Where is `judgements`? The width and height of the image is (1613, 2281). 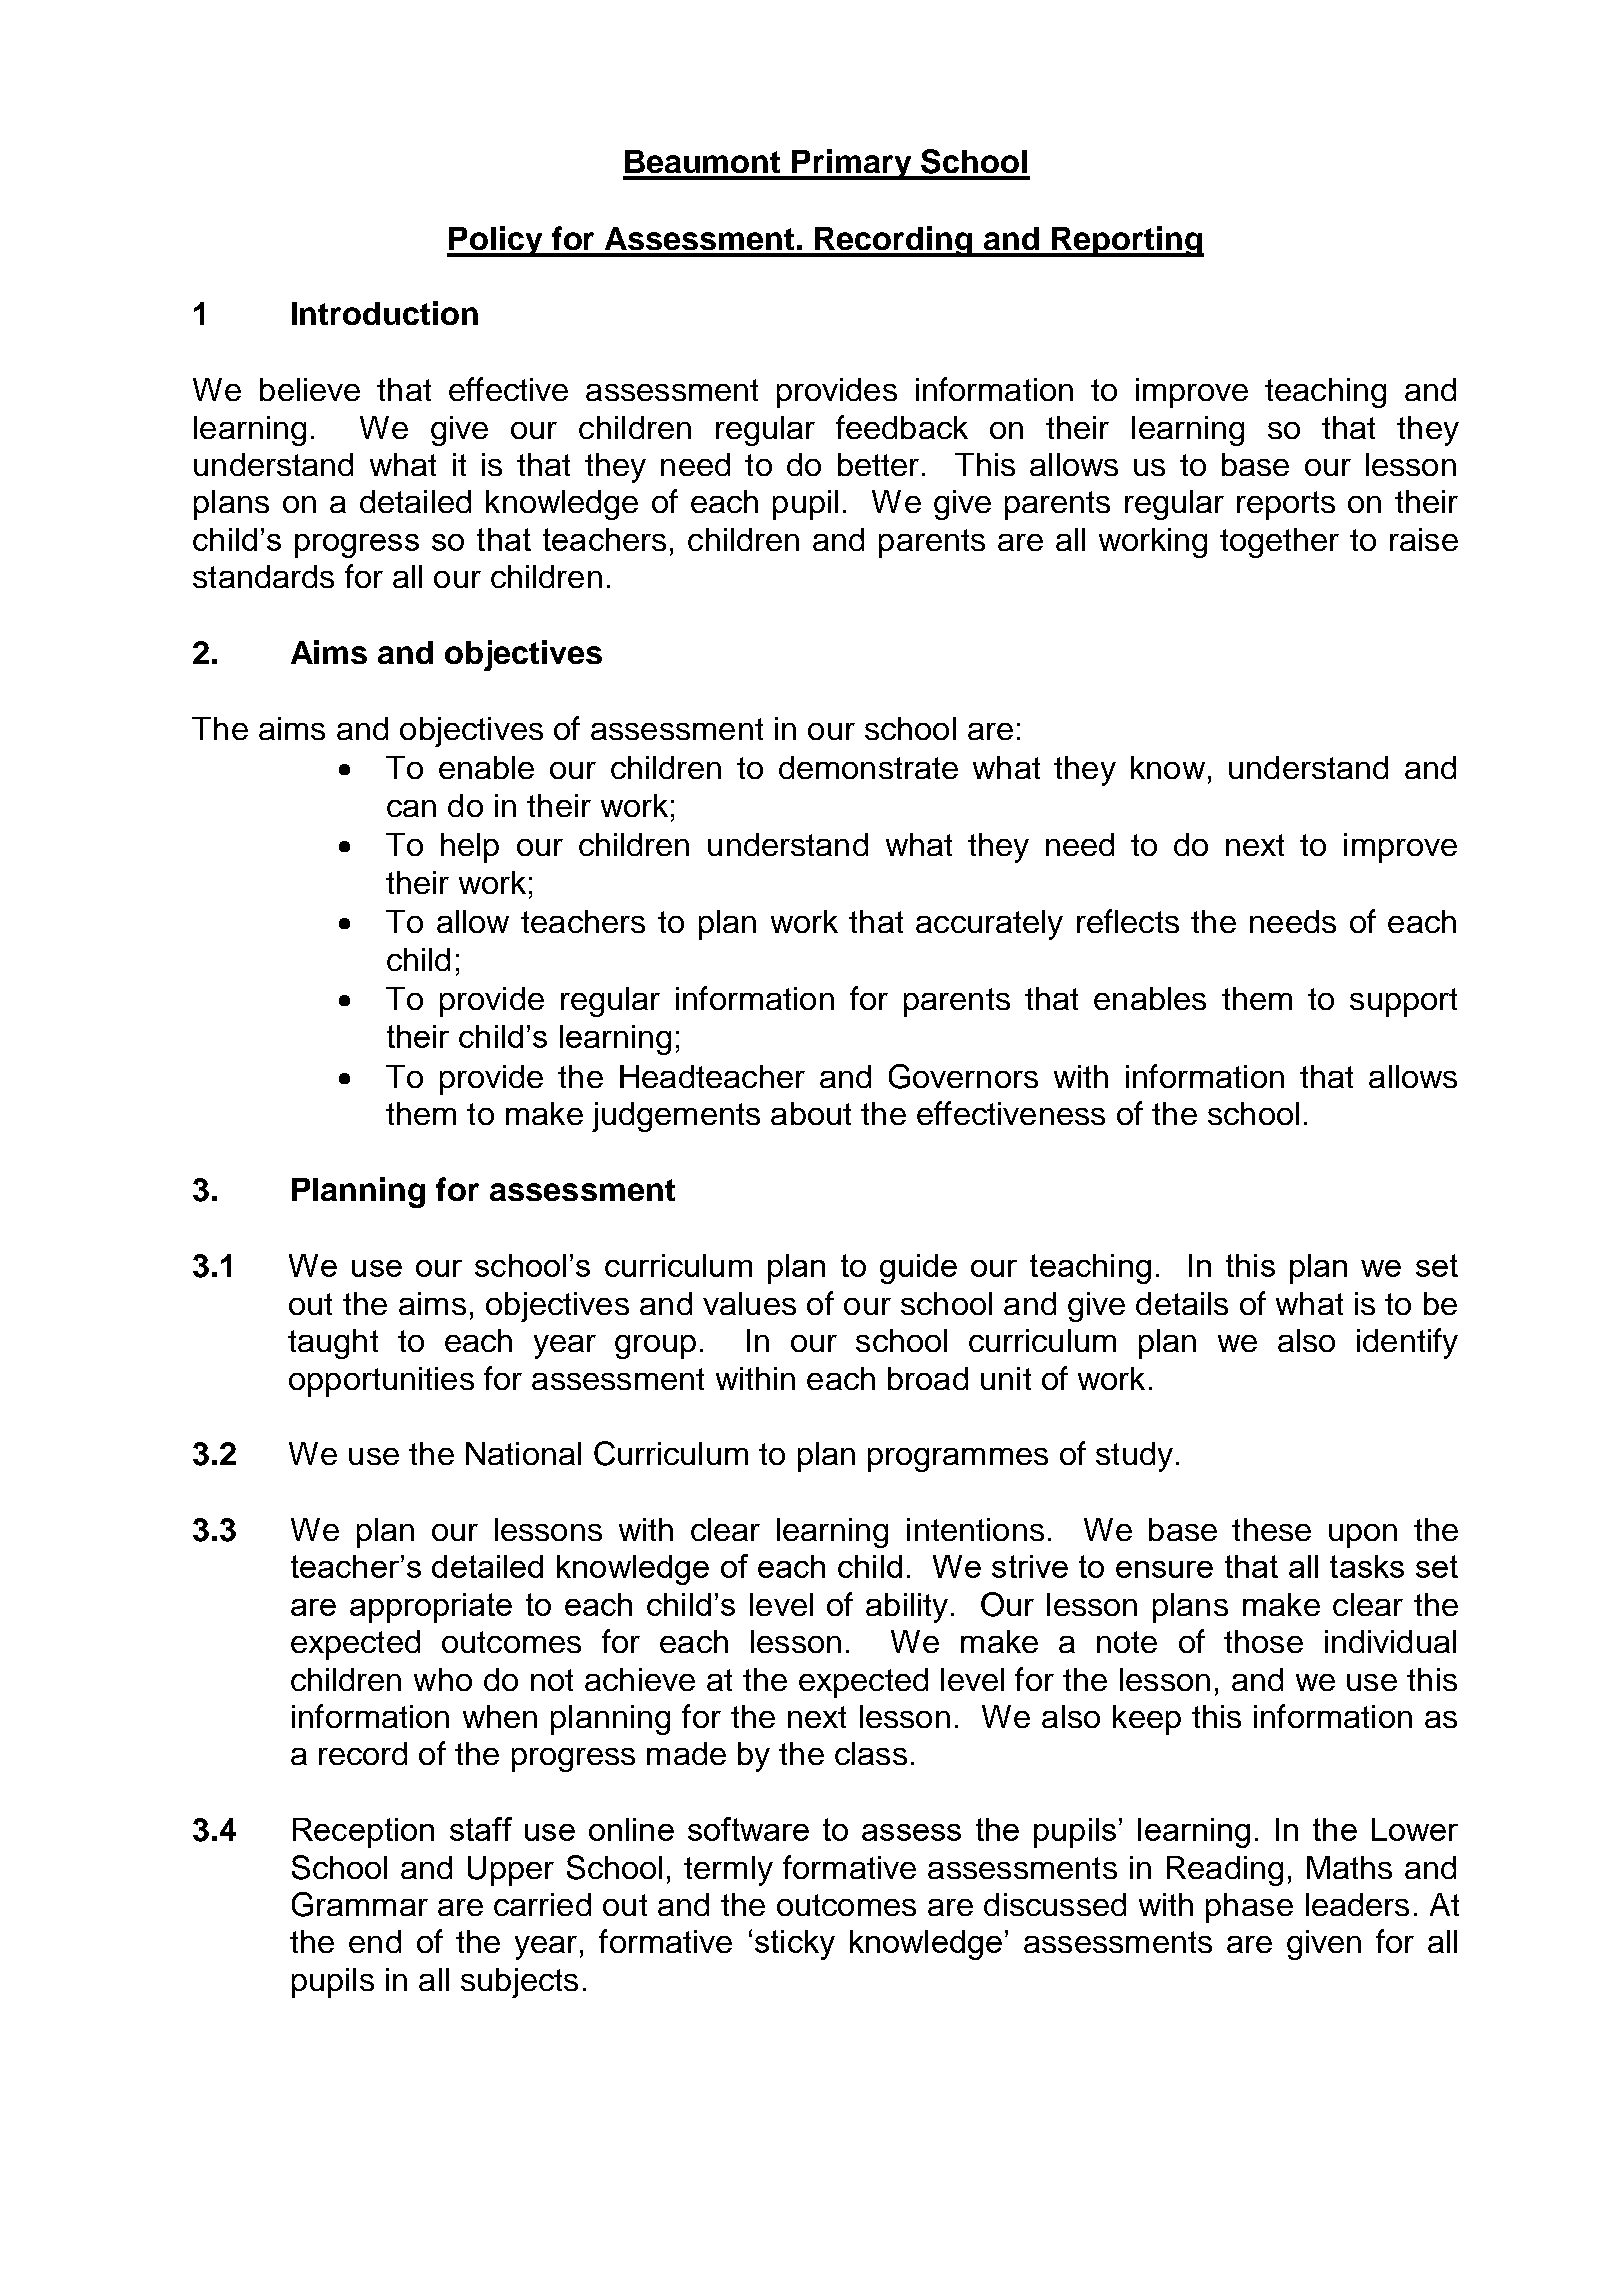 judgements is located at coordinates (676, 1117).
